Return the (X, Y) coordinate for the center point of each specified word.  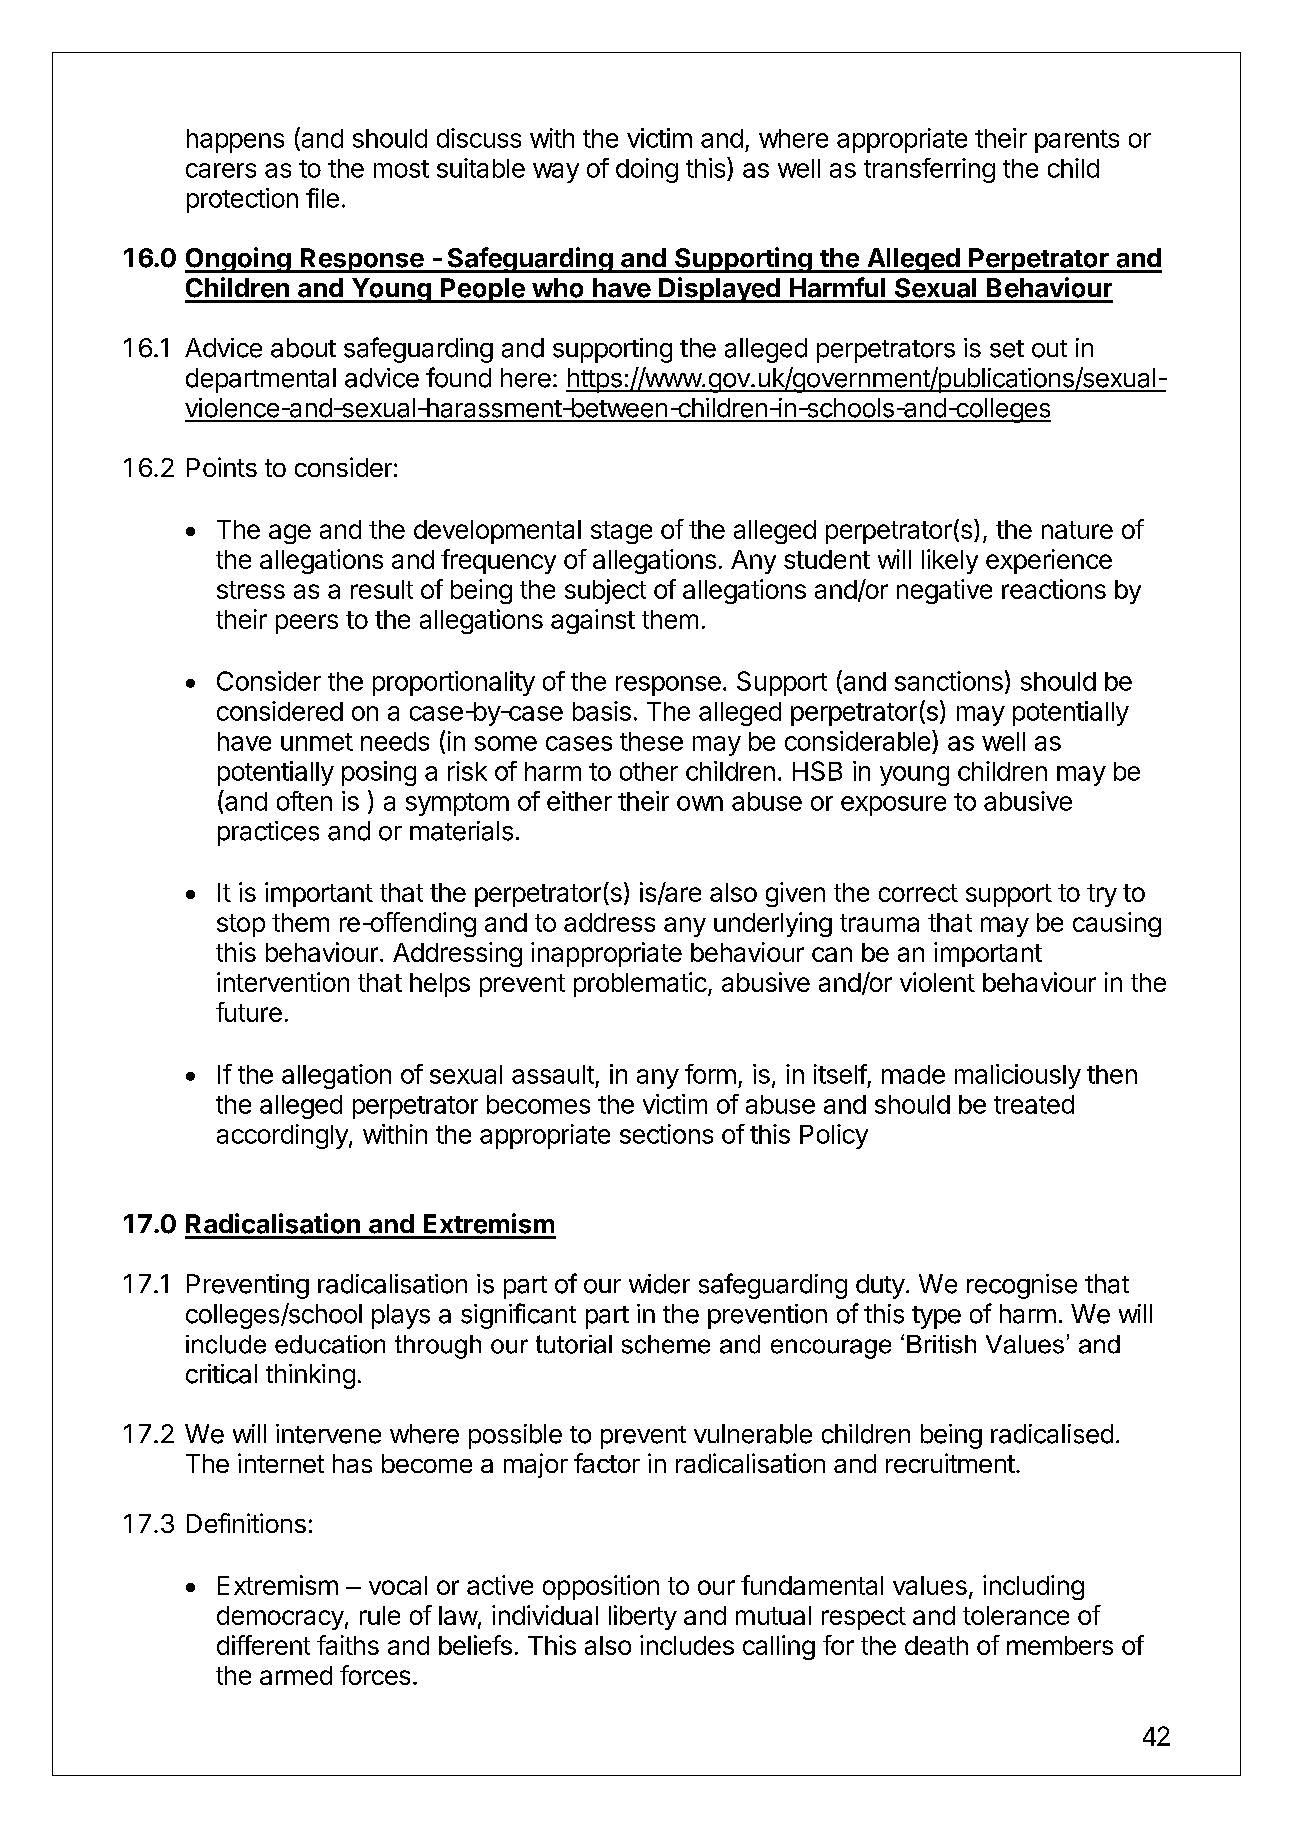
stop (241, 925)
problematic (641, 984)
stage (621, 532)
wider (659, 1284)
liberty (643, 1617)
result (382, 589)
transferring (929, 170)
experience (1049, 561)
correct (918, 893)
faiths (348, 1645)
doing (647, 170)
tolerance (1016, 1615)
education (330, 1344)
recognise (1022, 1286)
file (322, 198)
